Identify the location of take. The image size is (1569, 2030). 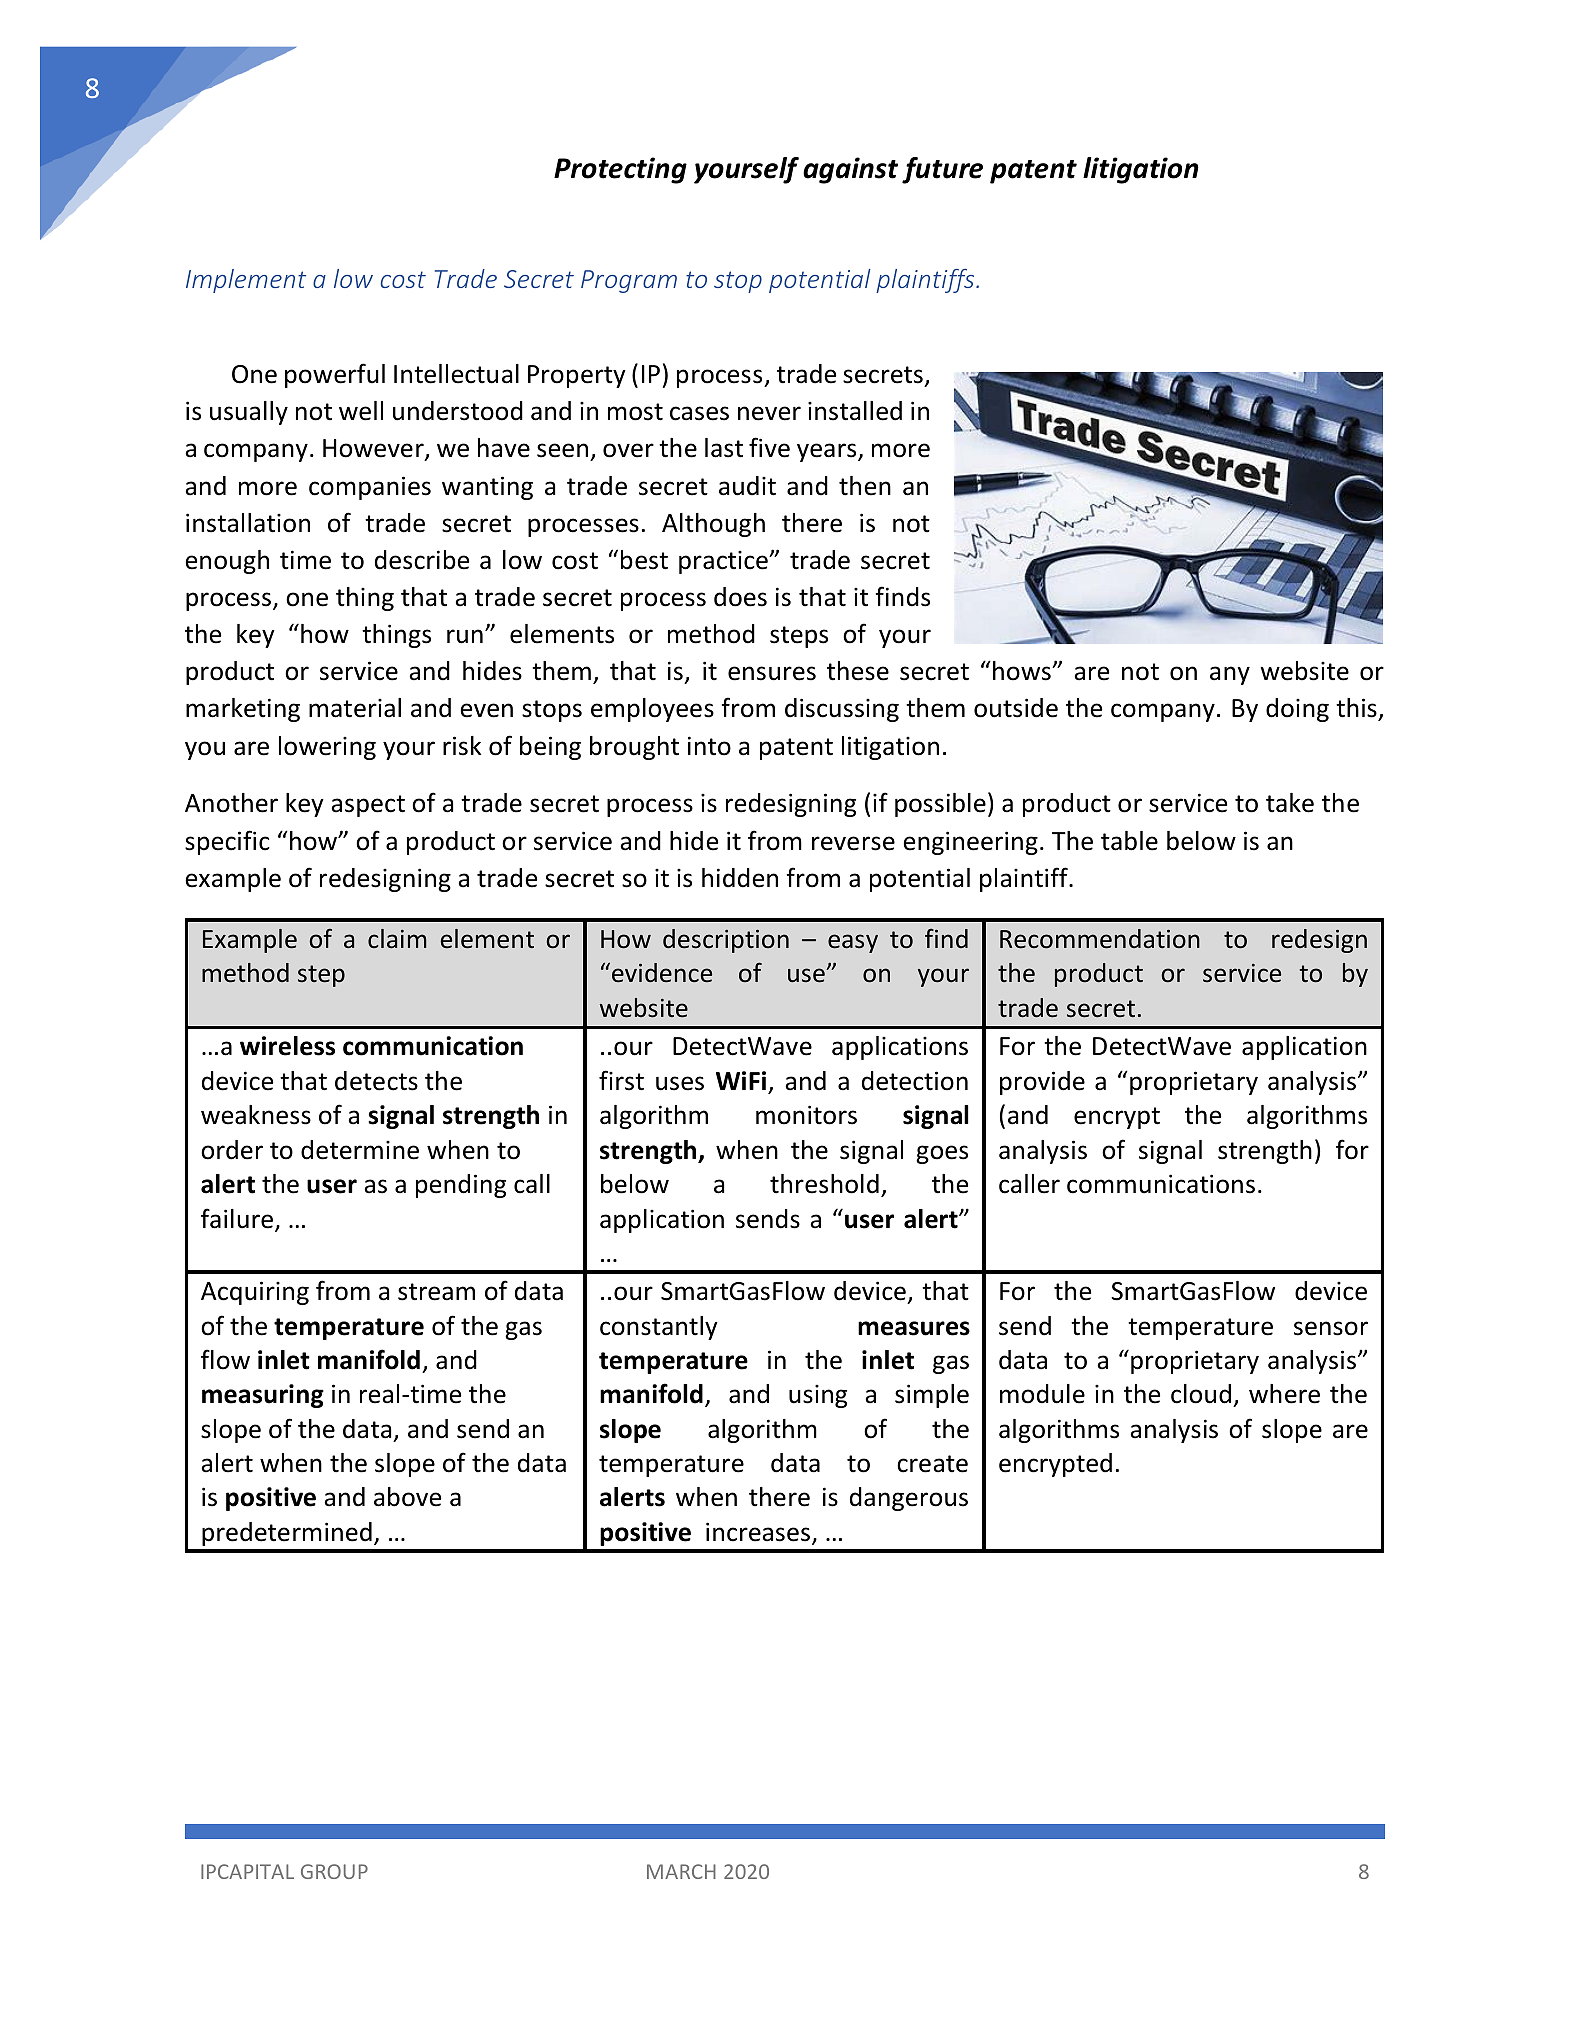
(1290, 803).
